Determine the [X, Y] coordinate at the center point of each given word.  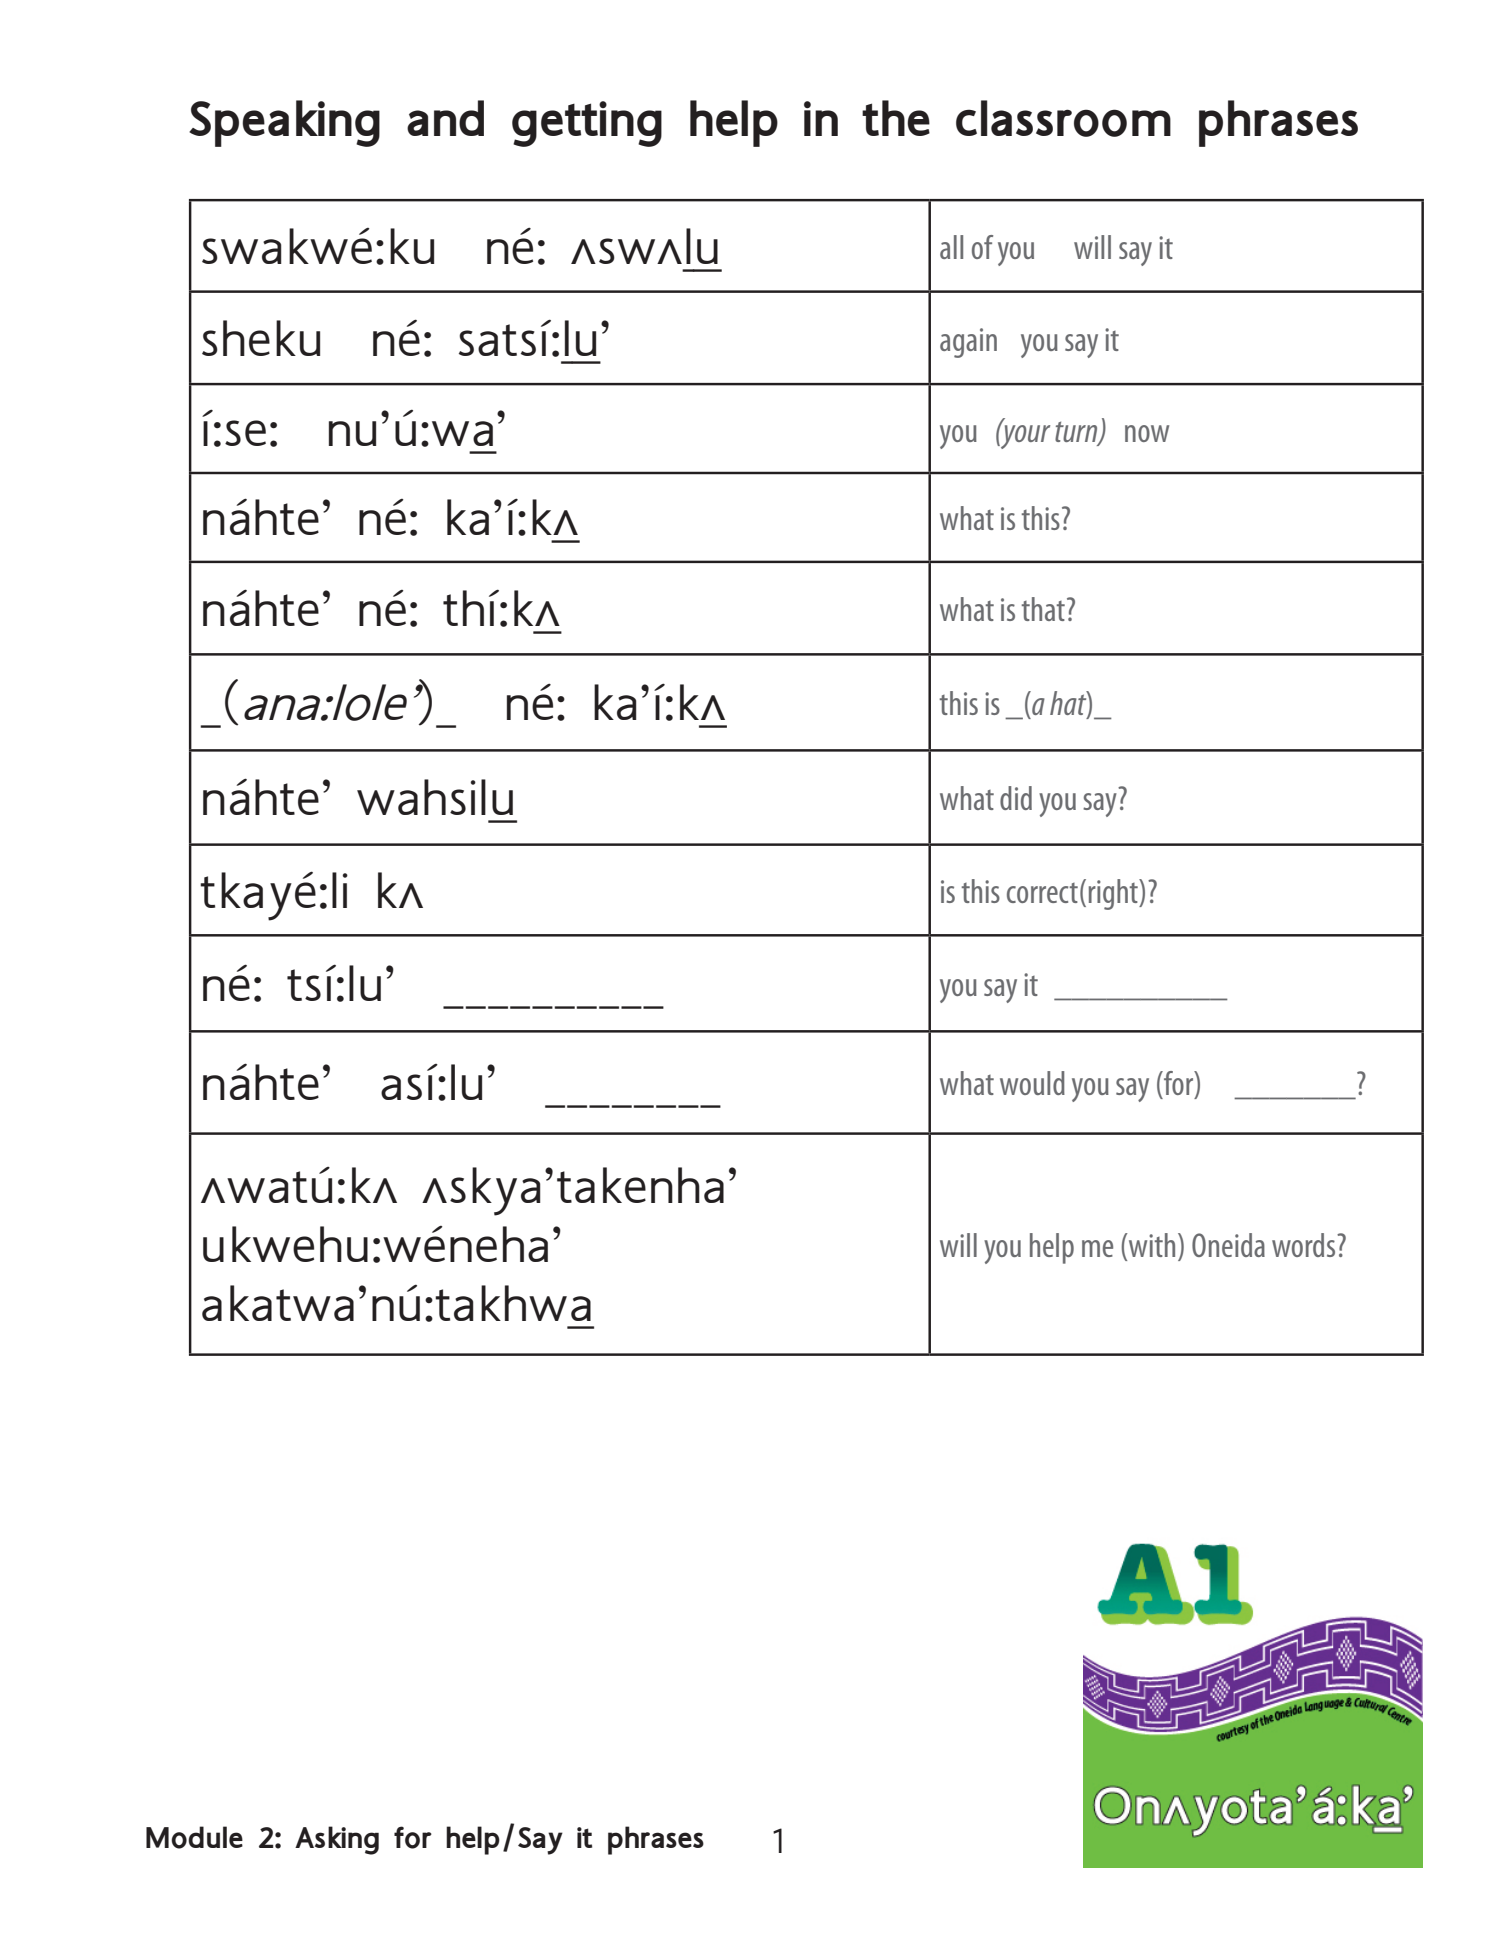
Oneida [1228, 1245]
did [1016, 798]
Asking [337, 1840]
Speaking [284, 123]
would [1032, 1083]
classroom [1063, 118]
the [896, 118]
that [1043, 609]
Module [194, 1837]
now [1147, 433]
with [1151, 1245]
